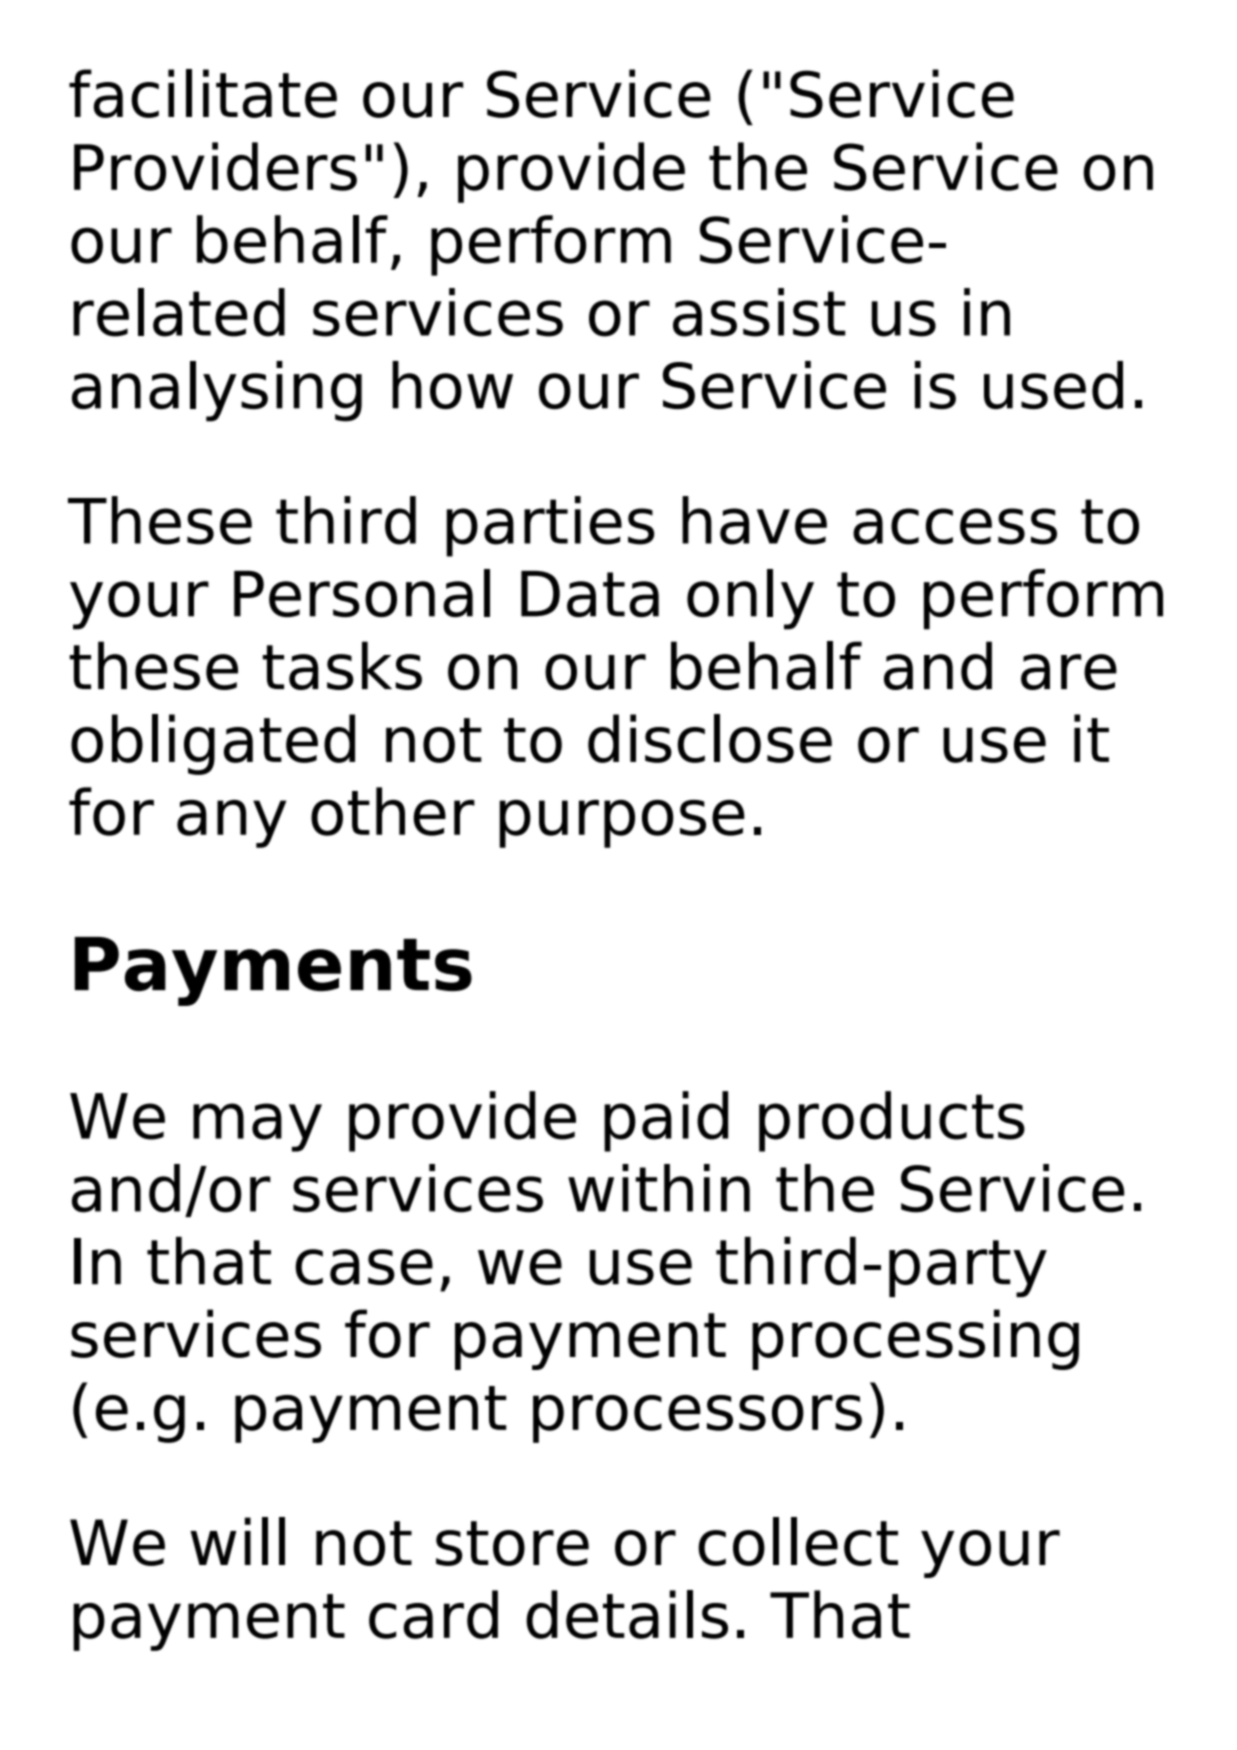 This screenshot has height=1750, width=1237. What do you see at coordinates (892, 1121) in the screenshot?
I see `products` at bounding box center [892, 1121].
